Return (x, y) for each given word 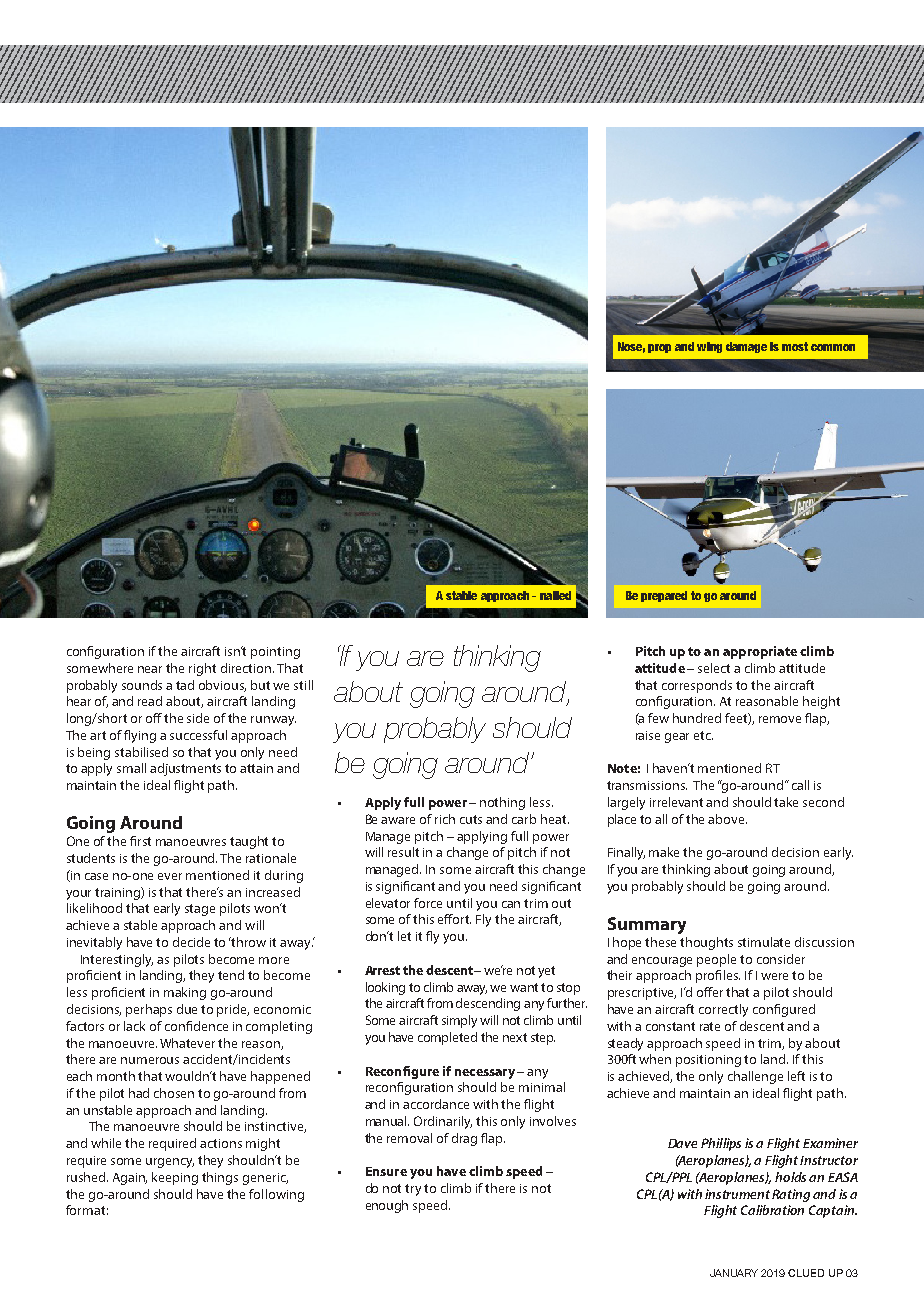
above (727, 819)
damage (746, 347)
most (795, 346)
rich (445, 819)
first (140, 841)
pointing (275, 653)
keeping (175, 1178)
